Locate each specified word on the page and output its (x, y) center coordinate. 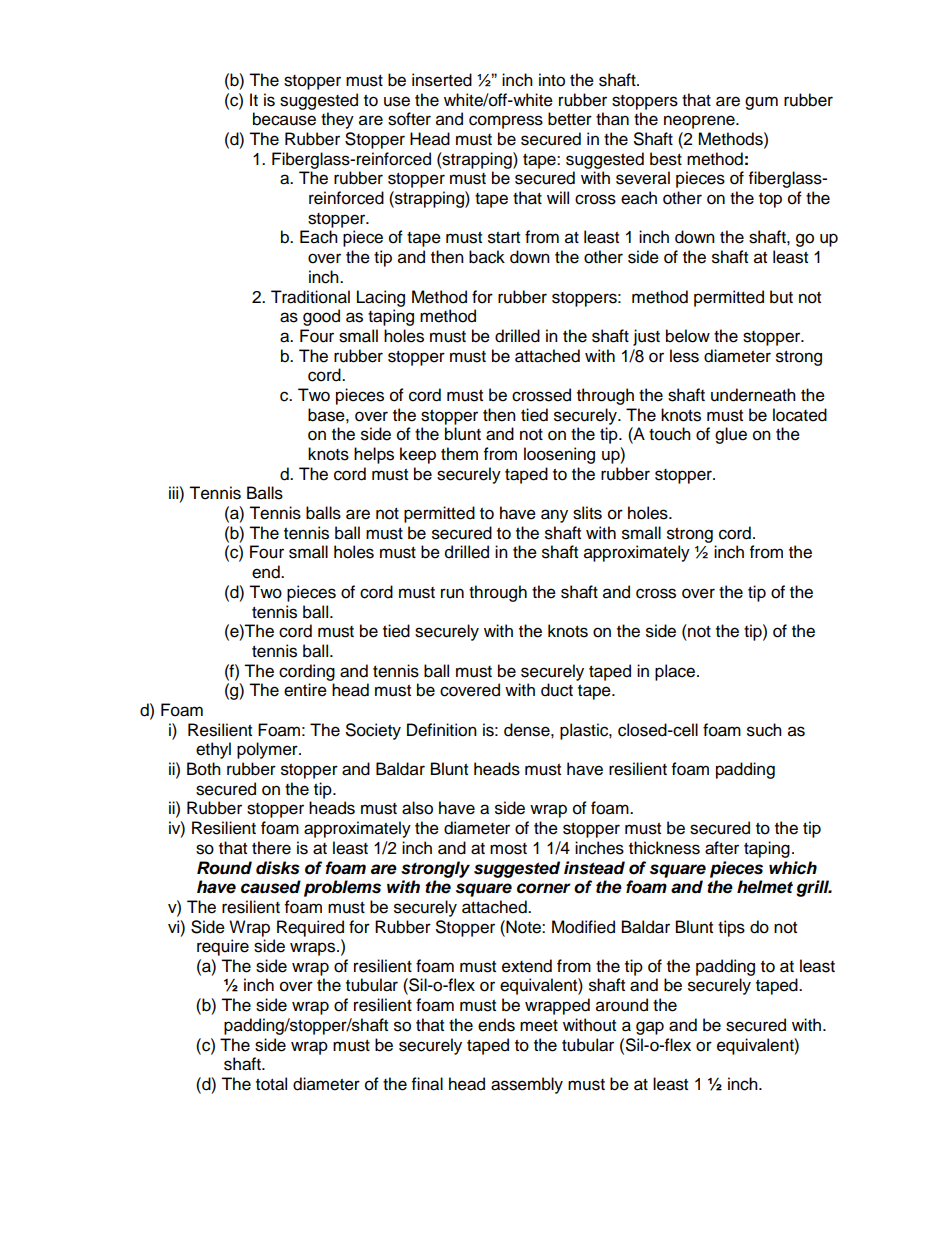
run (452, 593)
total (271, 1084)
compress (506, 122)
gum (761, 103)
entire (305, 690)
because (284, 119)
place (676, 672)
